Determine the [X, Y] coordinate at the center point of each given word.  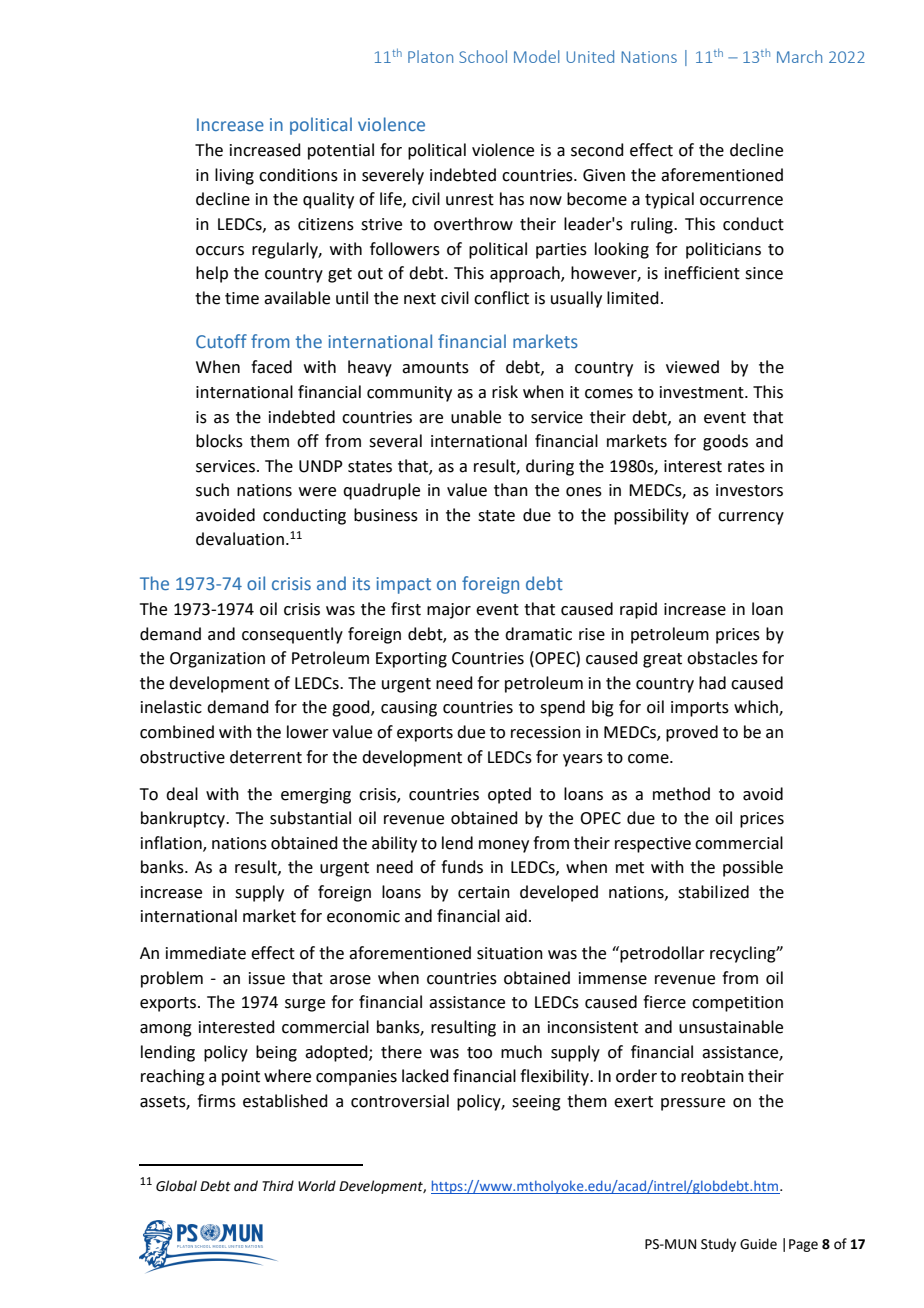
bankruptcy [184, 819]
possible [753, 868]
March [799, 56]
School [483, 56]
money [504, 846]
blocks [219, 441]
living [234, 176]
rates [746, 467]
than [511, 490]
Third [278, 1185]
